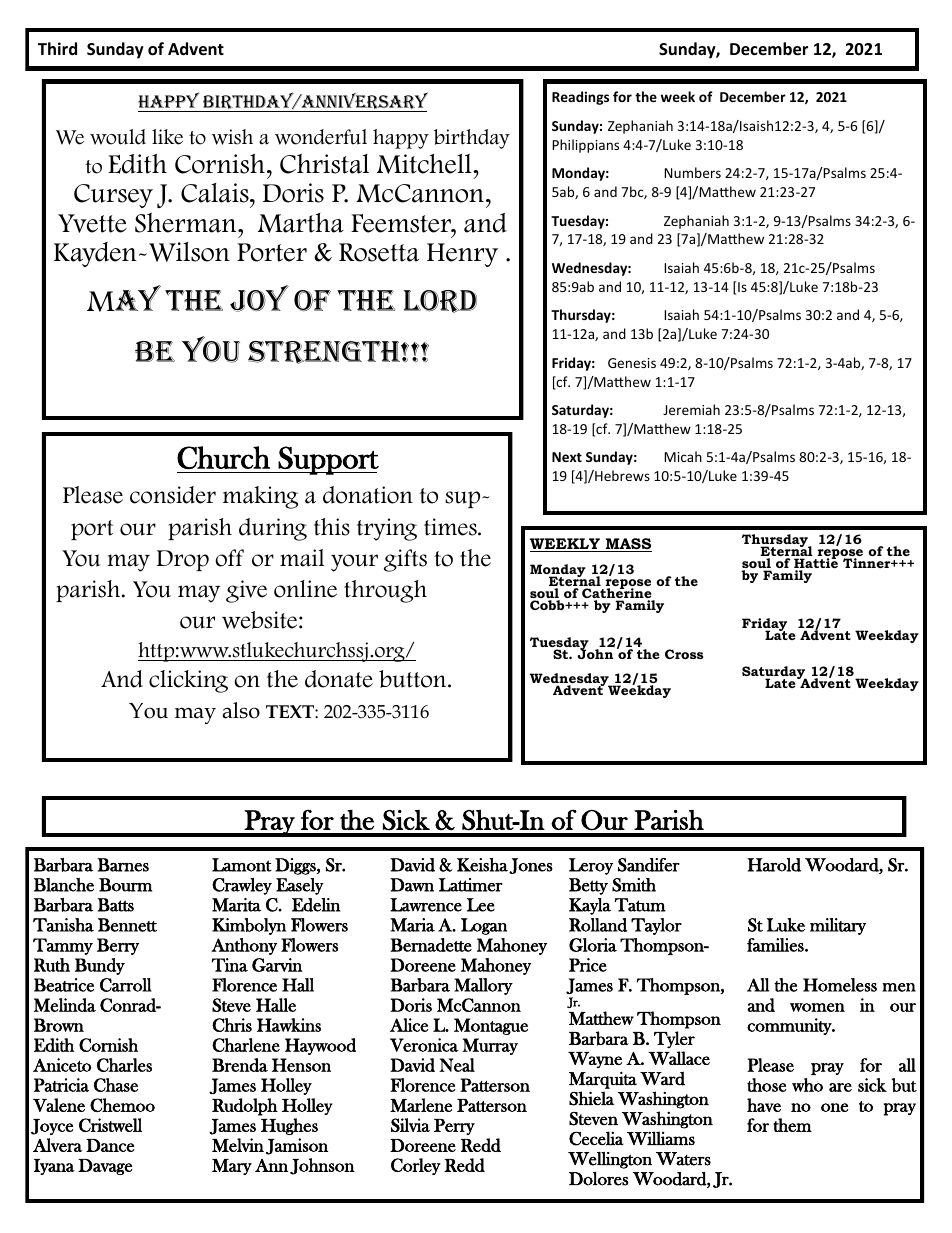 Image resolution: width=952 pixels, height=1233 pixels. I want to click on through, so click(385, 591).
